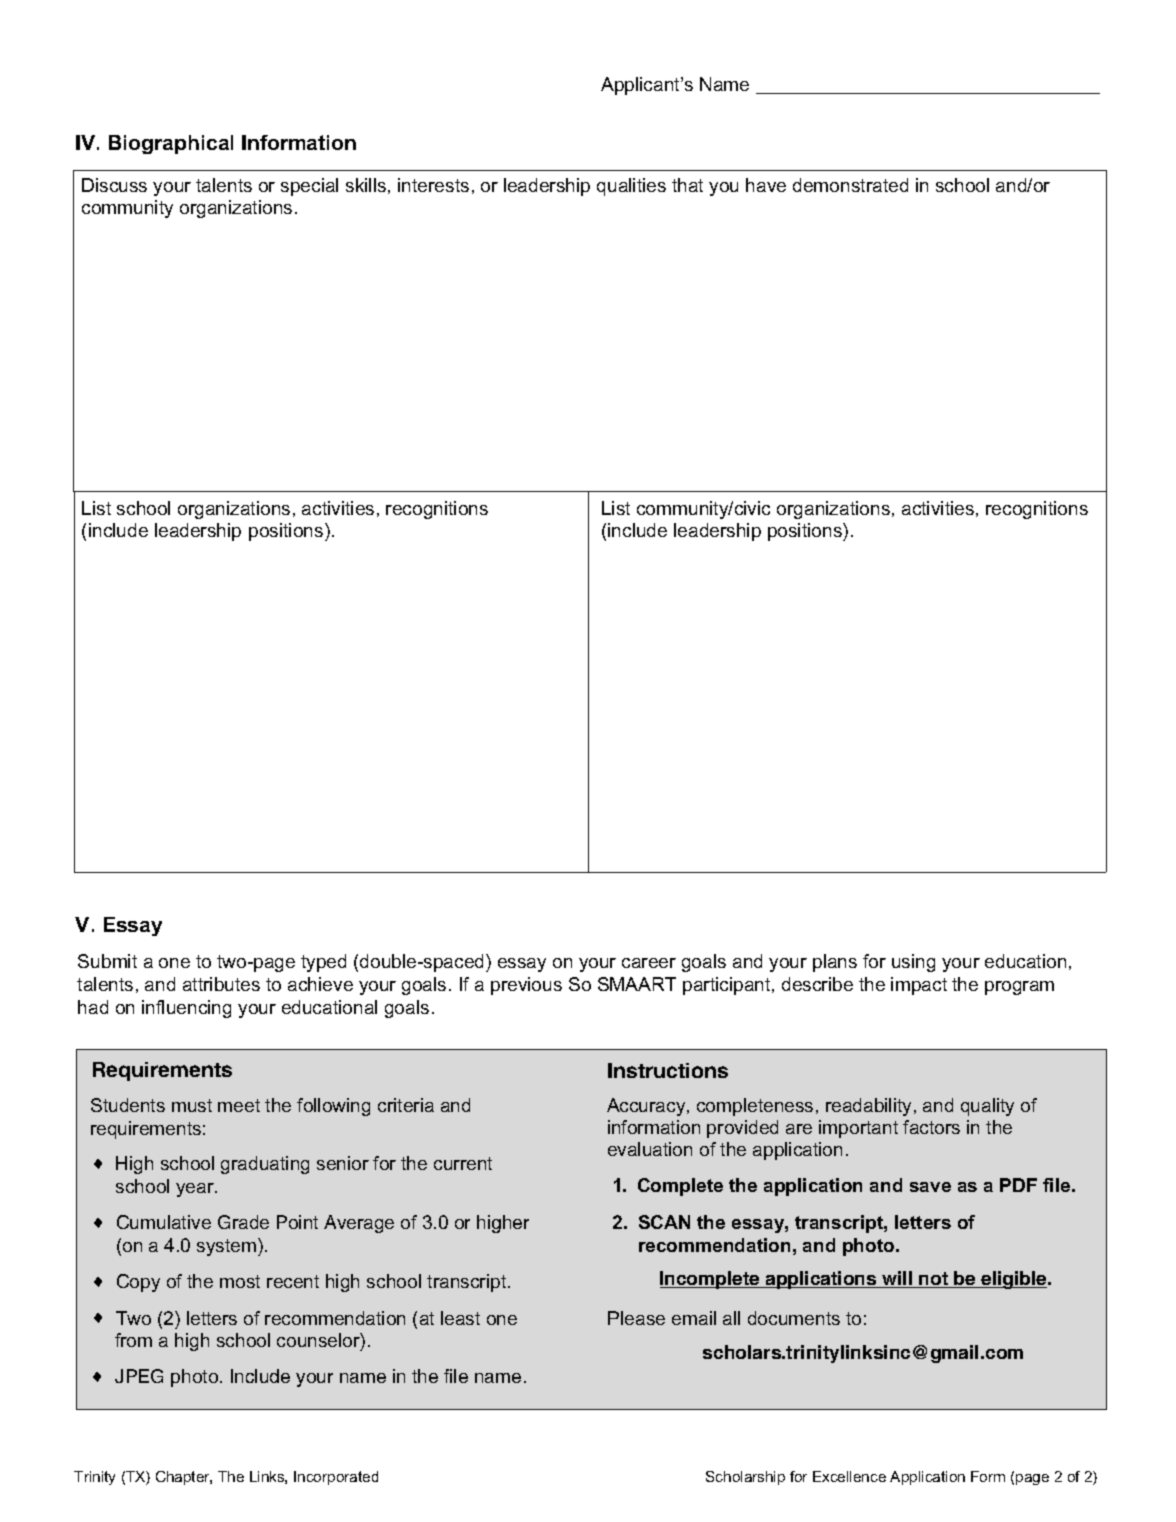 This screenshot has height=1522, width=1176. Describe the element at coordinates (171, 144) in the screenshot. I see `Biographical` at that location.
